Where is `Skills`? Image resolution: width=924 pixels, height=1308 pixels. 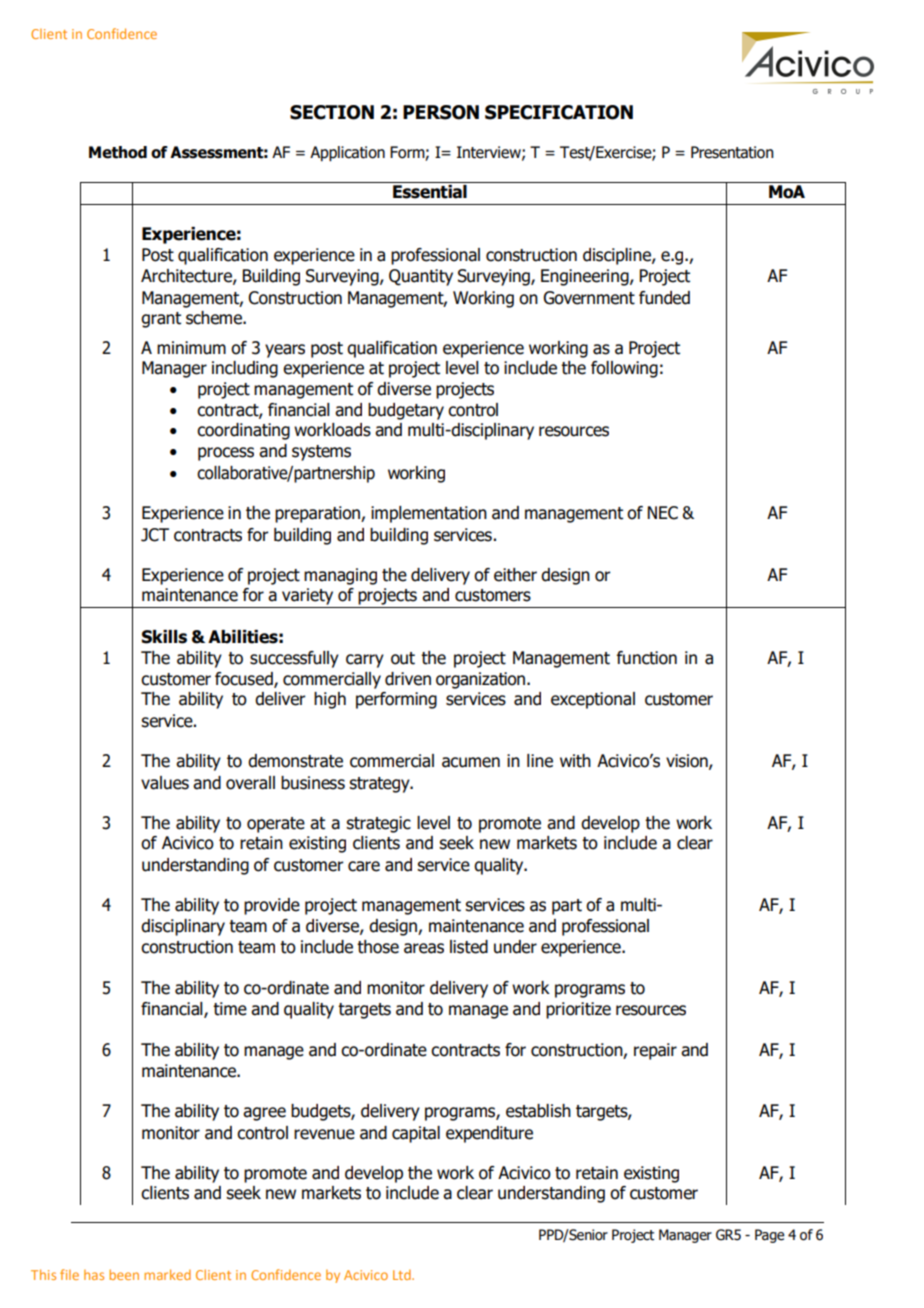 Skills is located at coordinates (164, 637).
